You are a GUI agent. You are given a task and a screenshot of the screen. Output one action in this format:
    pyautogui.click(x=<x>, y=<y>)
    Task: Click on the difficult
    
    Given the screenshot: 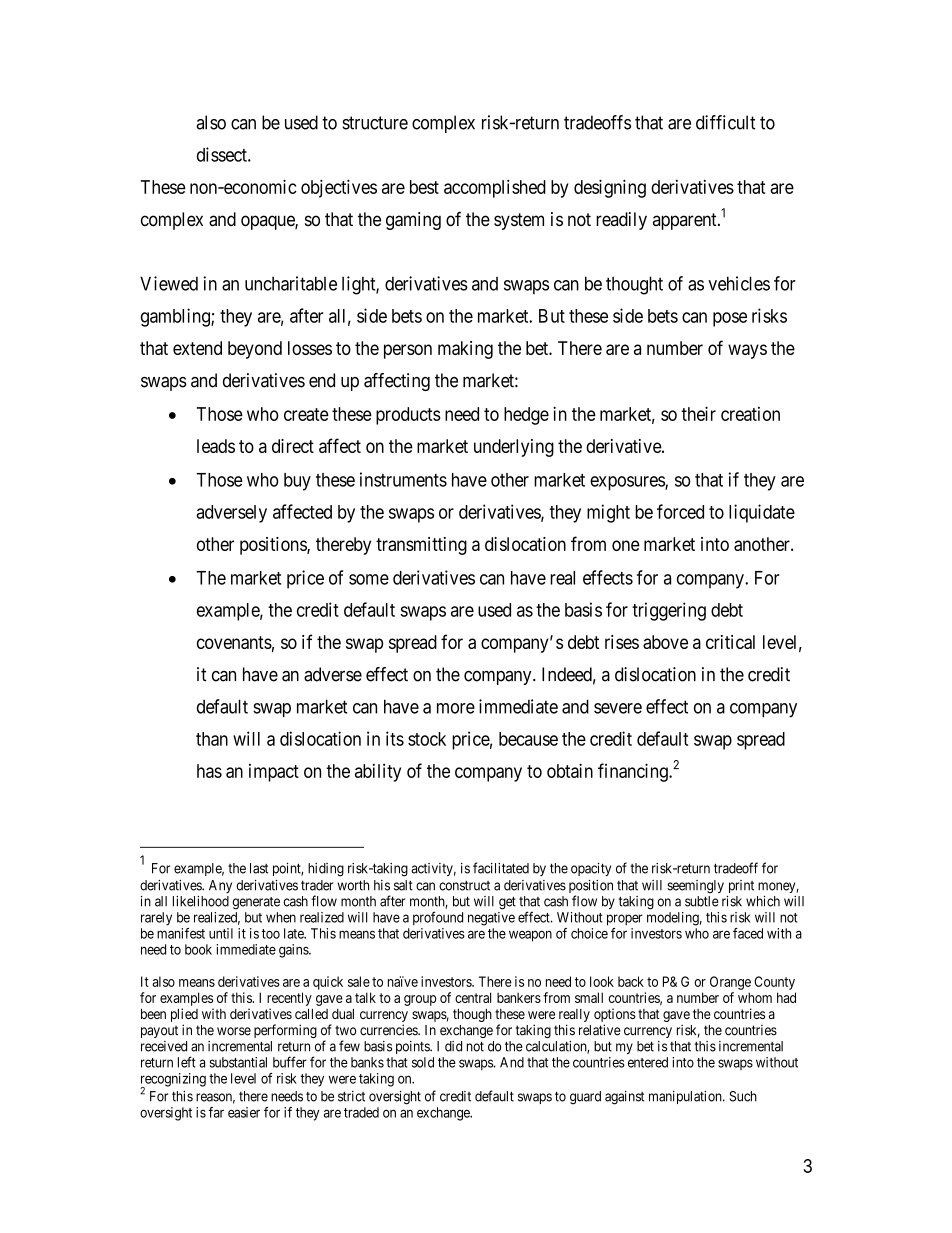 What is the action you would take?
    pyautogui.click(x=725, y=122)
